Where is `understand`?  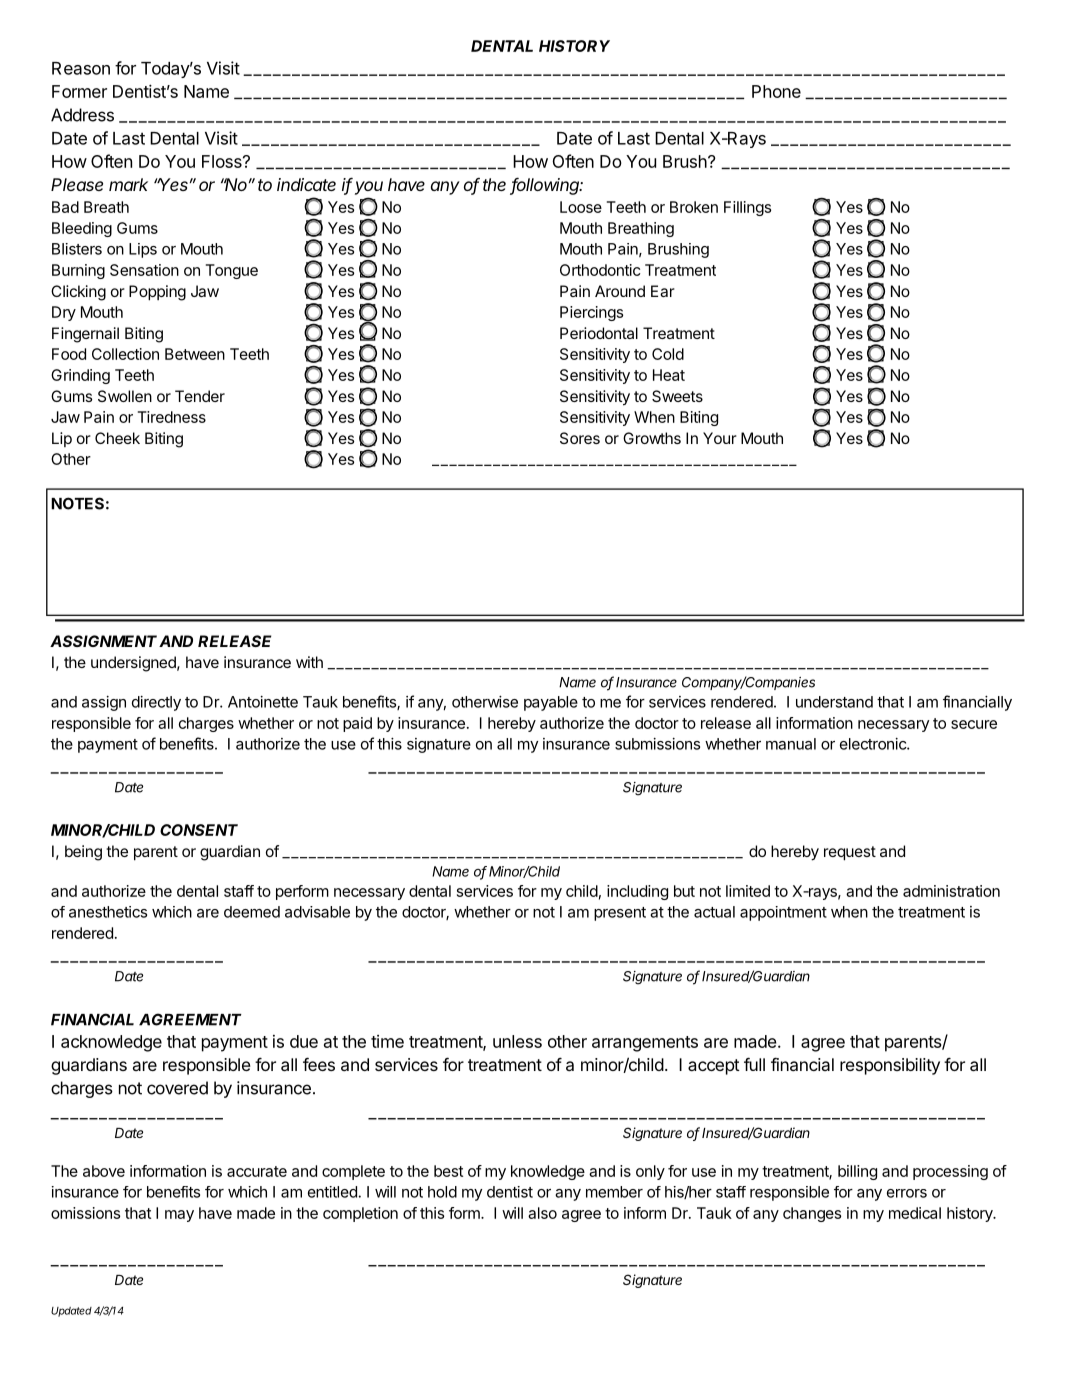
understand is located at coordinates (834, 702).
